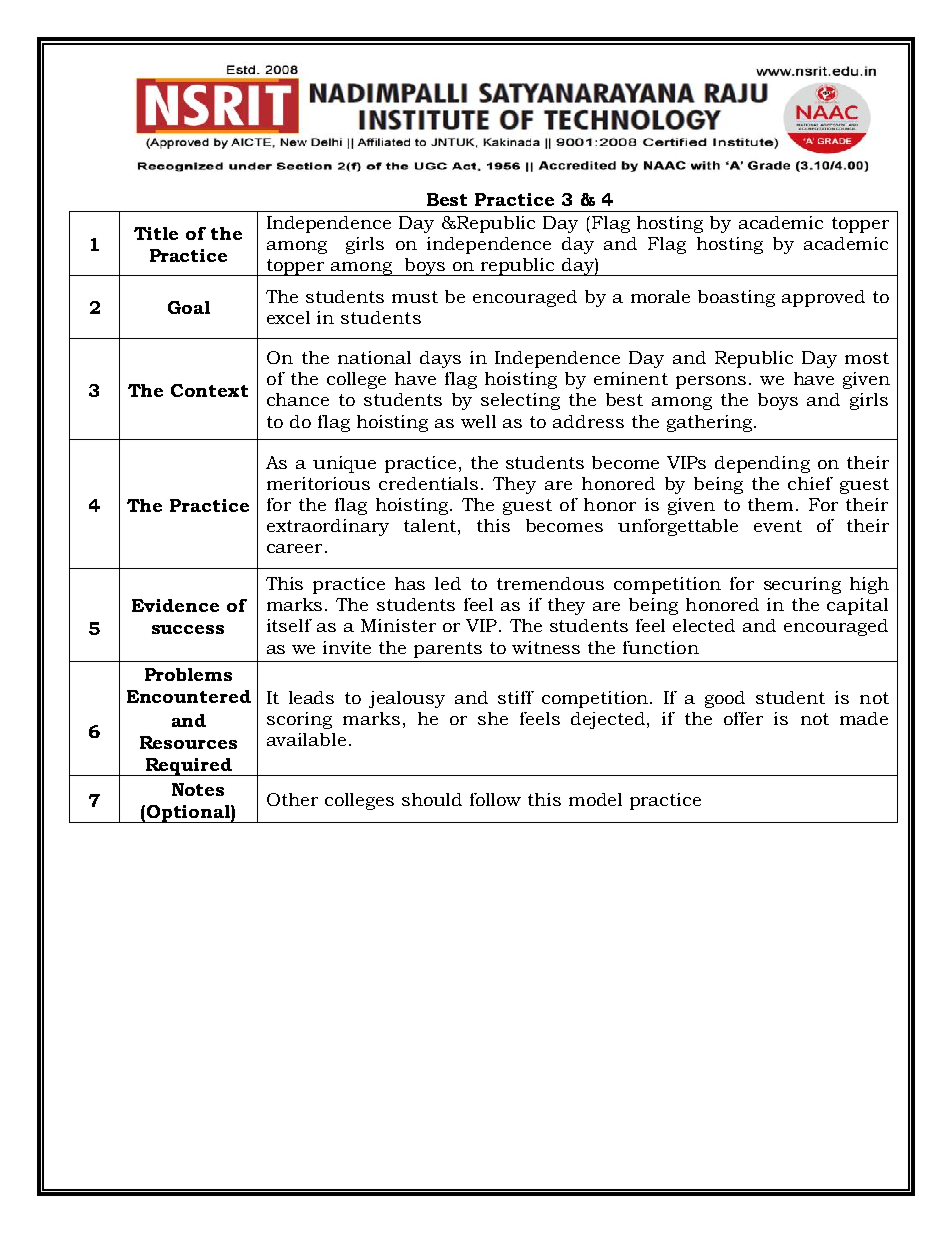  Describe the element at coordinates (415, 297) in the screenshot. I see `must` at that location.
